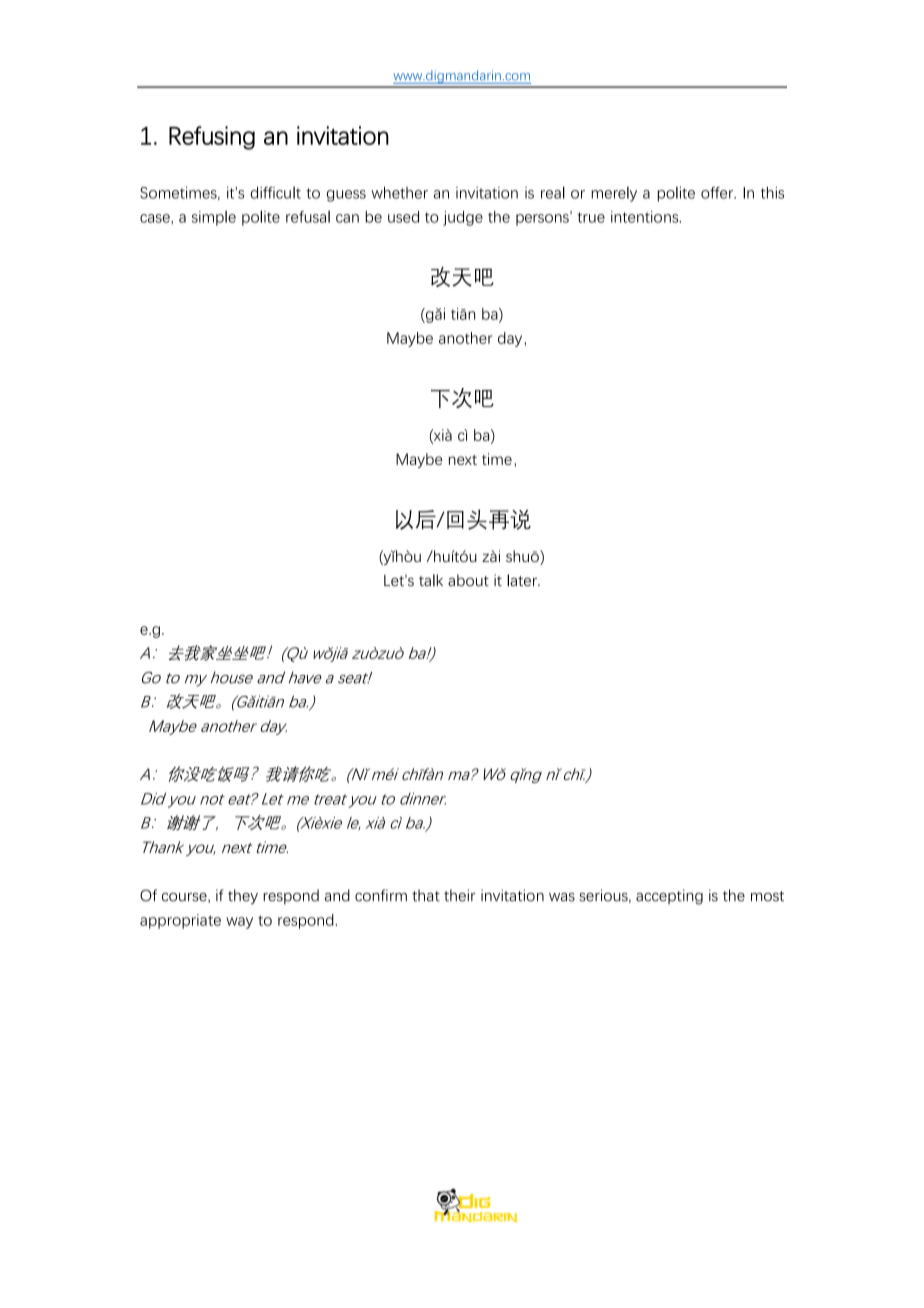 The image size is (924, 1308). Describe the element at coordinates (718, 193) in the page. I see `offer` at that location.
